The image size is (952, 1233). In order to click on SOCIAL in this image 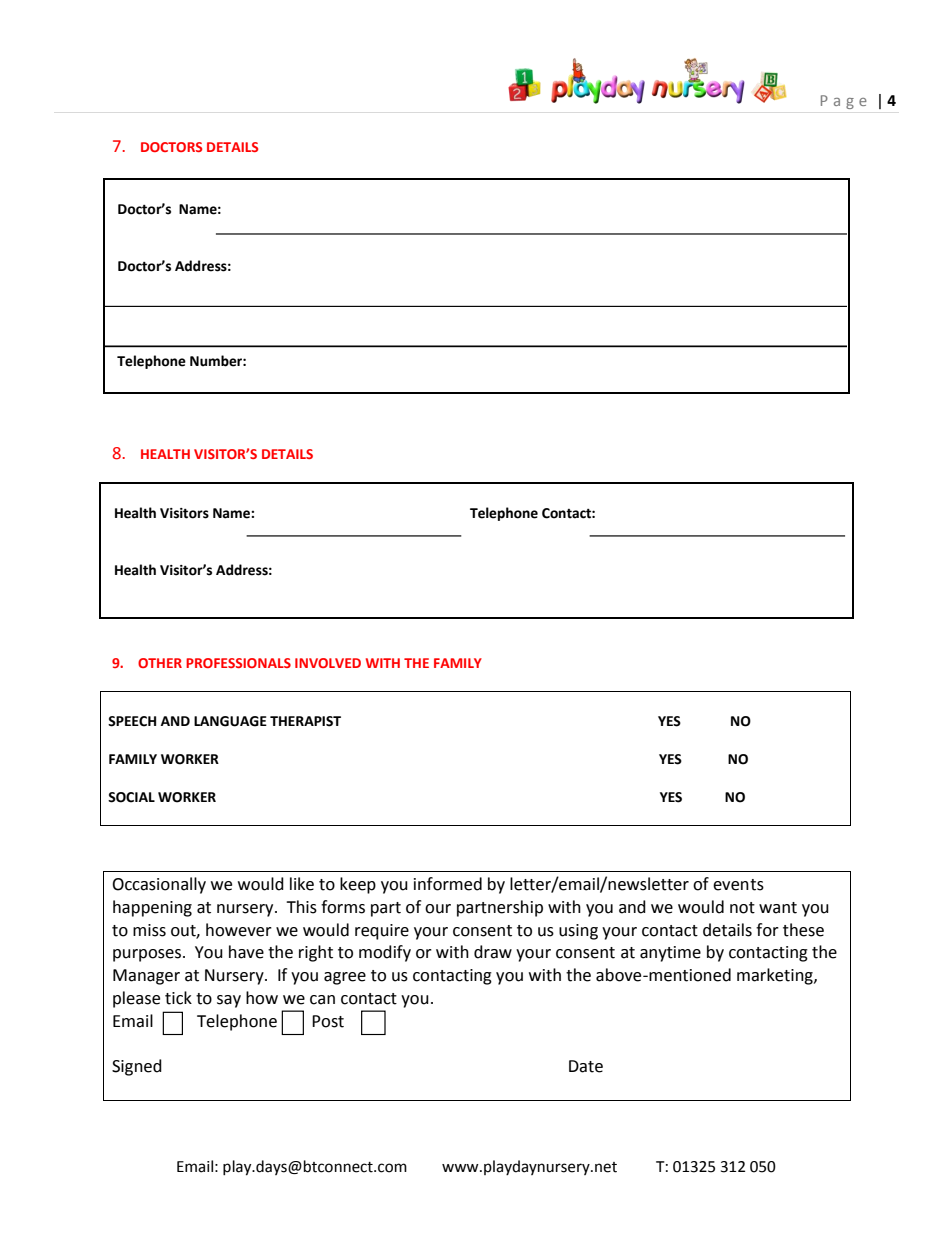, I will do `click(131, 797)`.
